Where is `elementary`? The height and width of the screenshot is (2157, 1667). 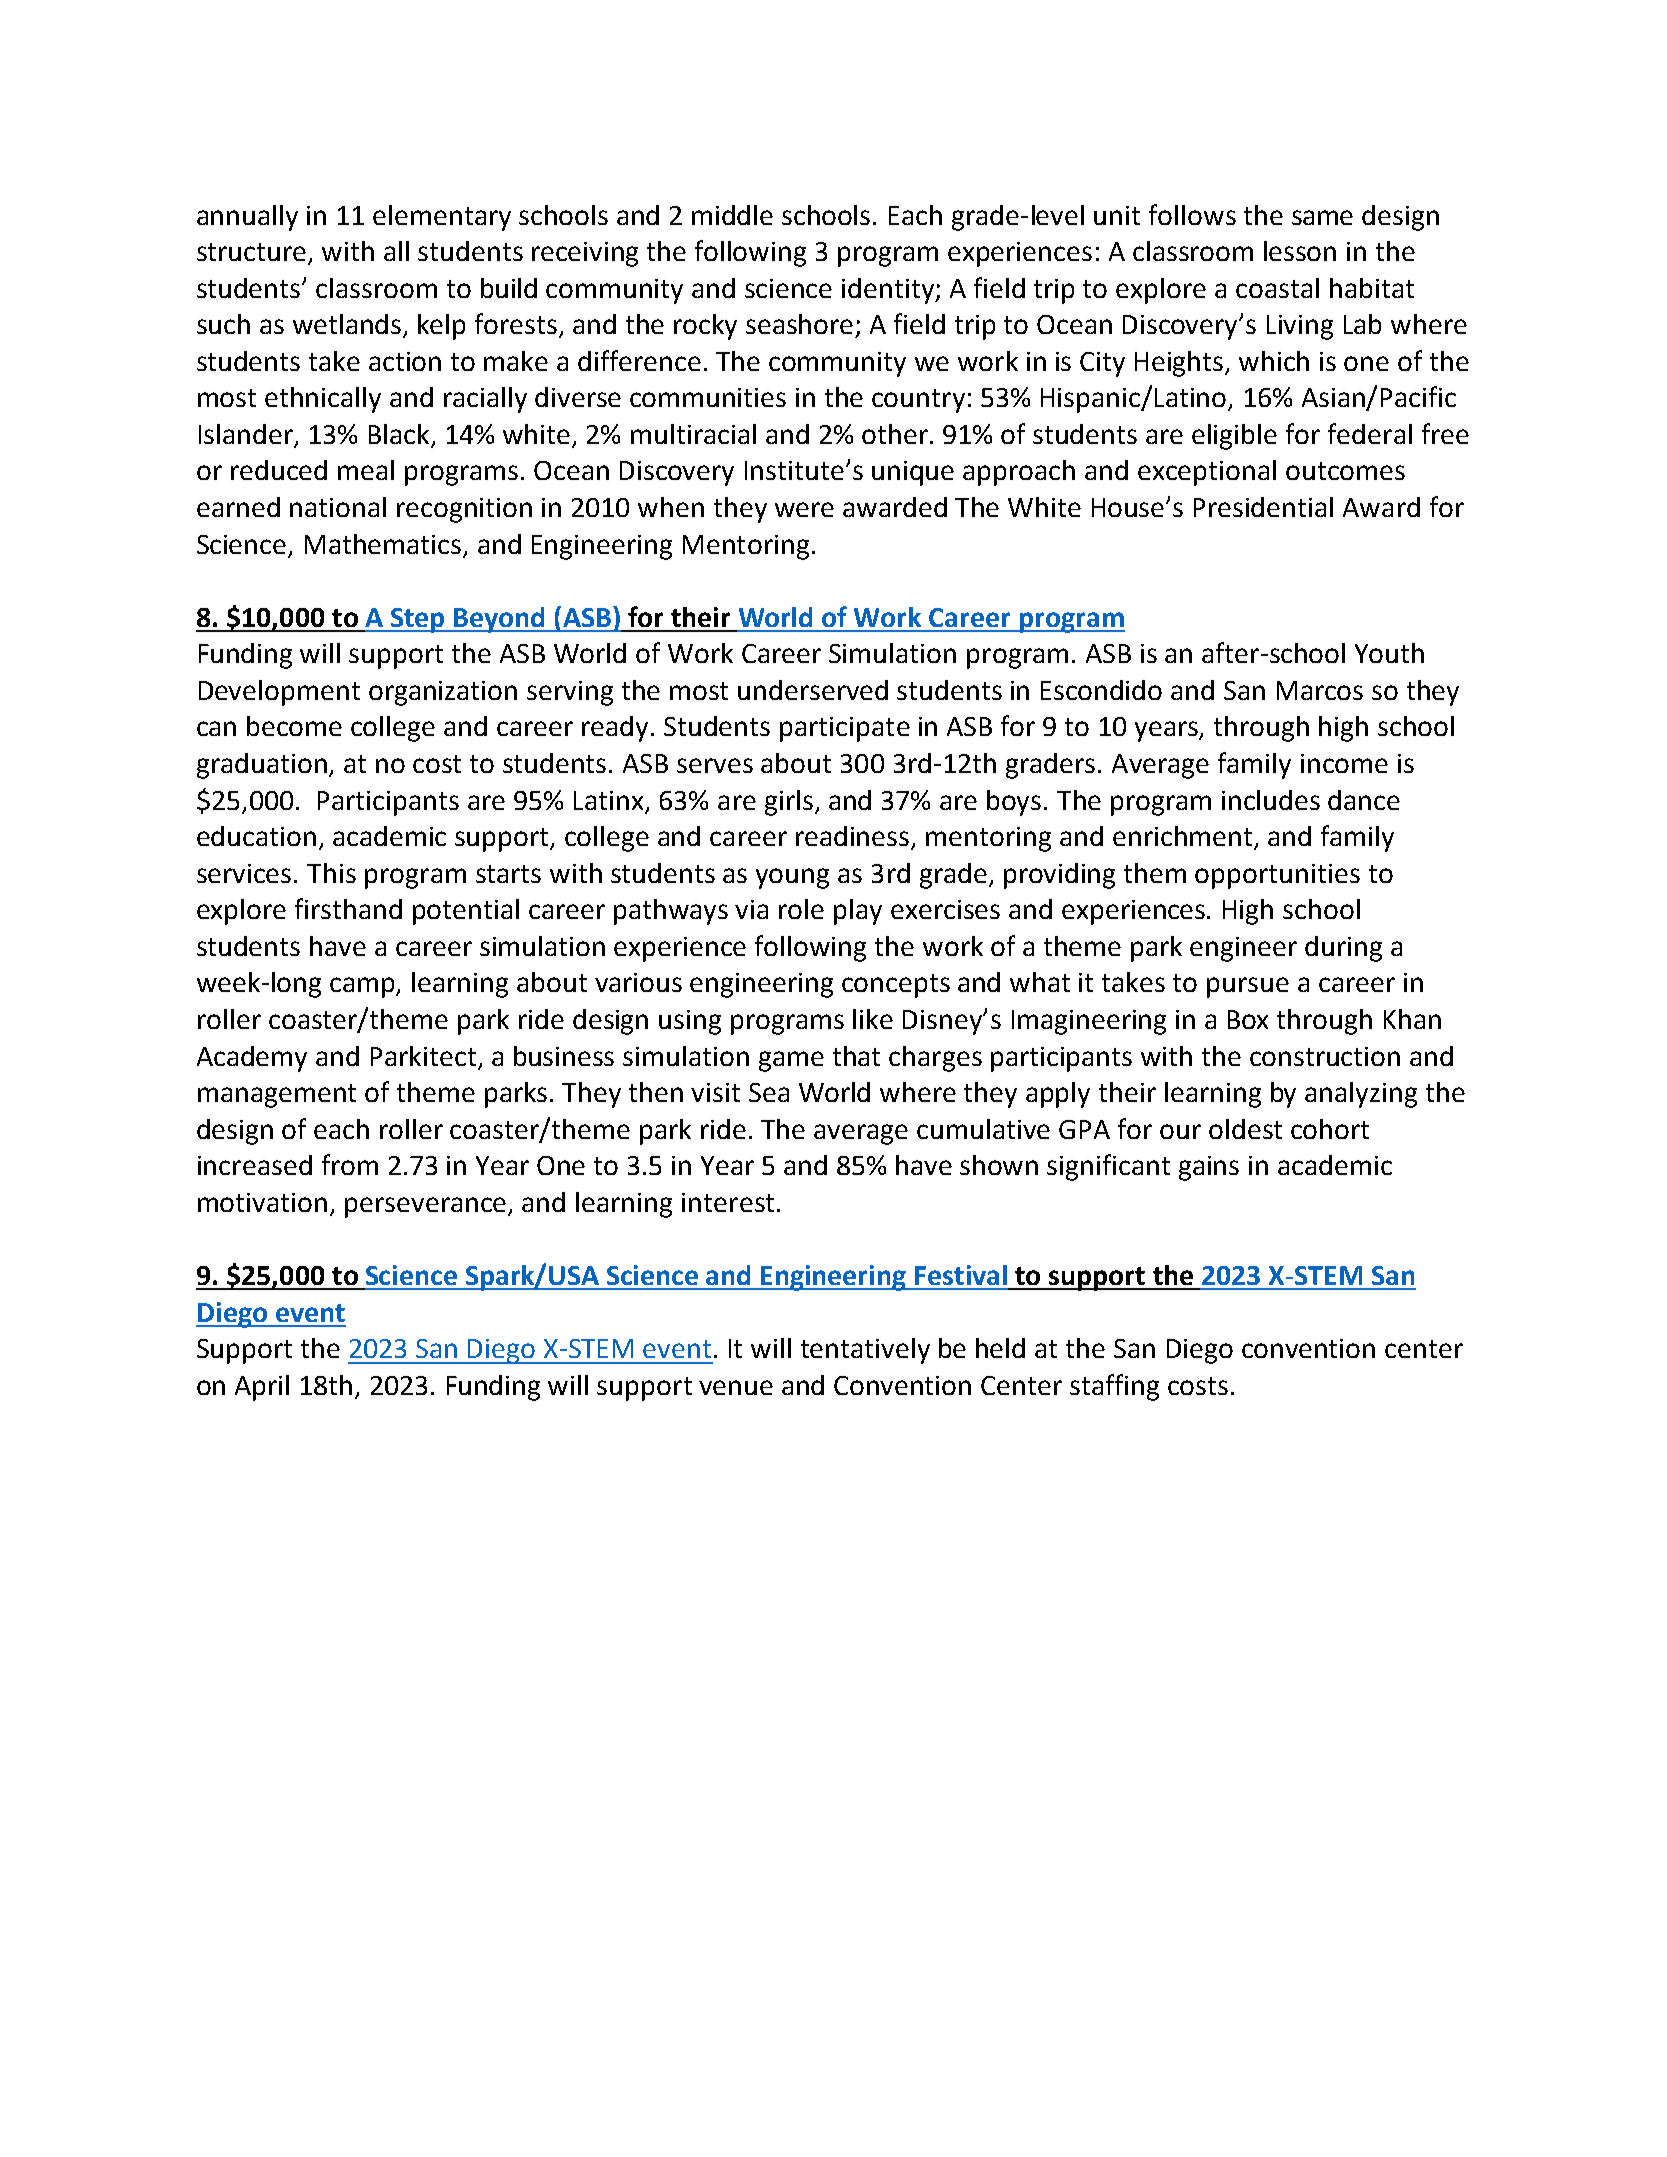 elementary is located at coordinates (442, 218).
